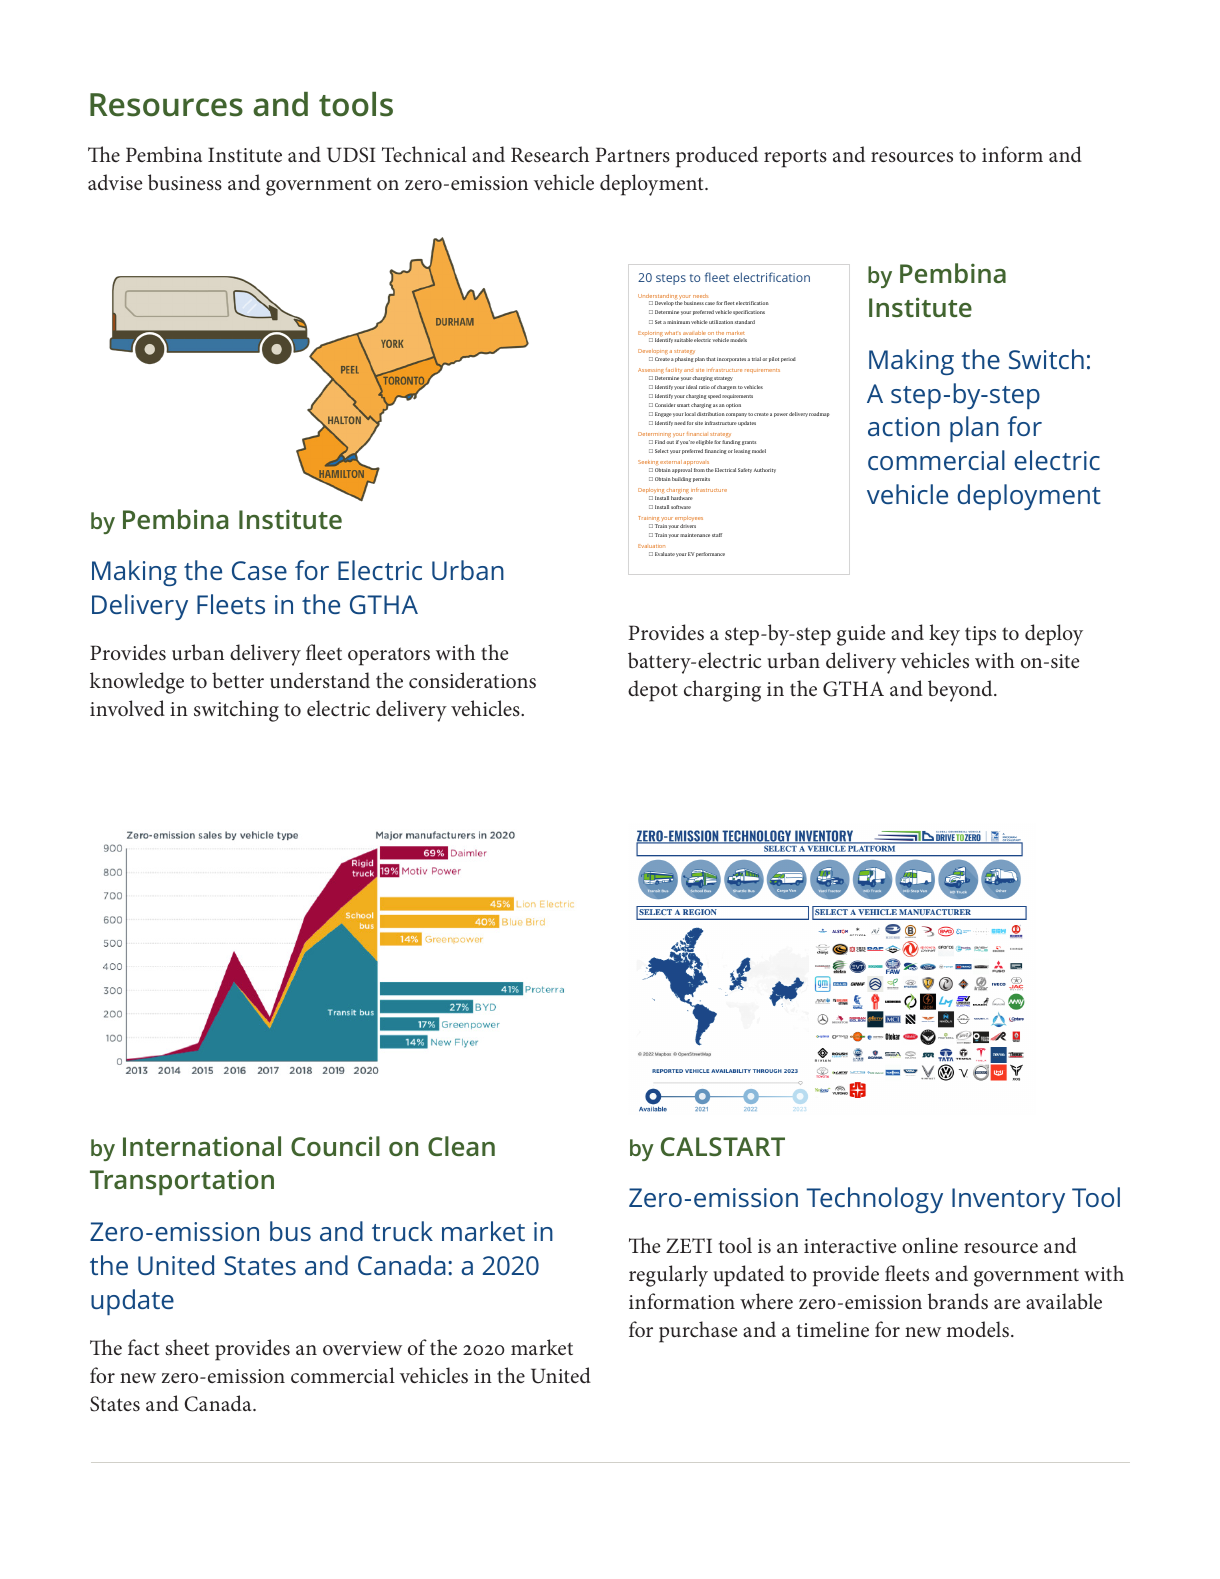 Image resolution: width=1220 pixels, height=1579 pixels. I want to click on depot, so click(653, 691).
